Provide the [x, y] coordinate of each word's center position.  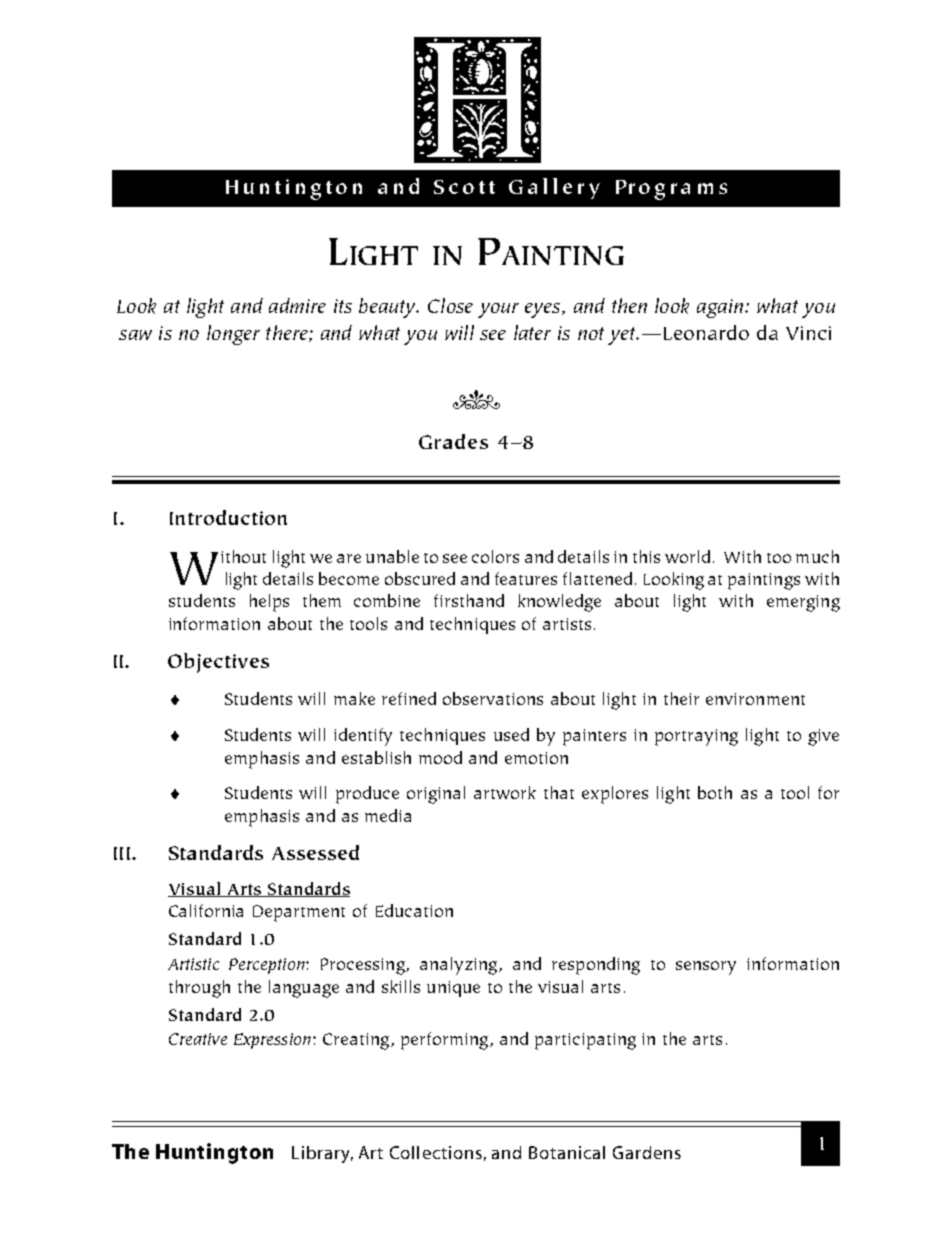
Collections [436, 1152]
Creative [198, 1039]
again [720, 308]
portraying [696, 737]
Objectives [218, 663]
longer [233, 335]
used [511, 734]
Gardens [647, 1152]
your [498, 310]
